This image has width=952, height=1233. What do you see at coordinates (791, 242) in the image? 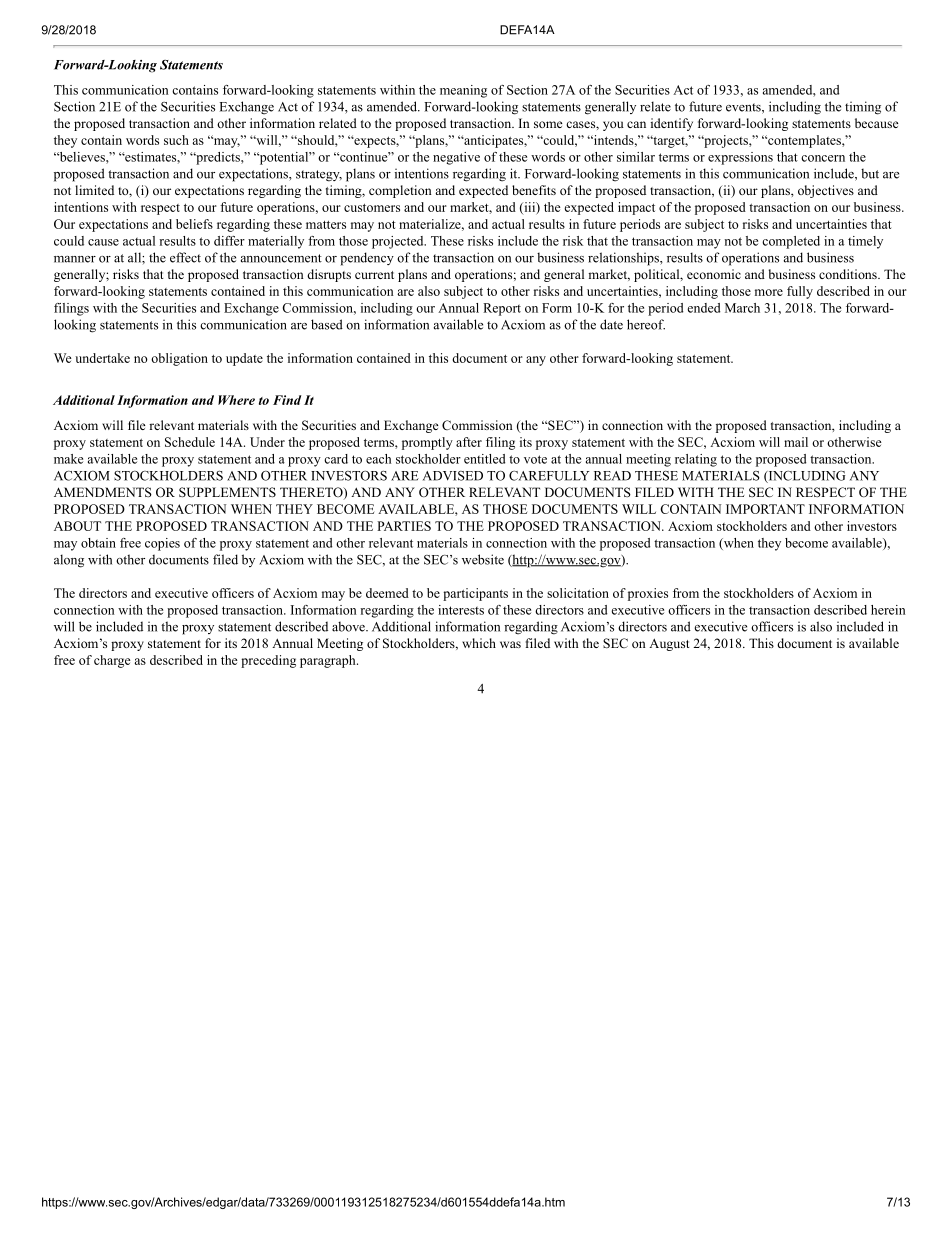
I see `completed` at bounding box center [791, 242].
